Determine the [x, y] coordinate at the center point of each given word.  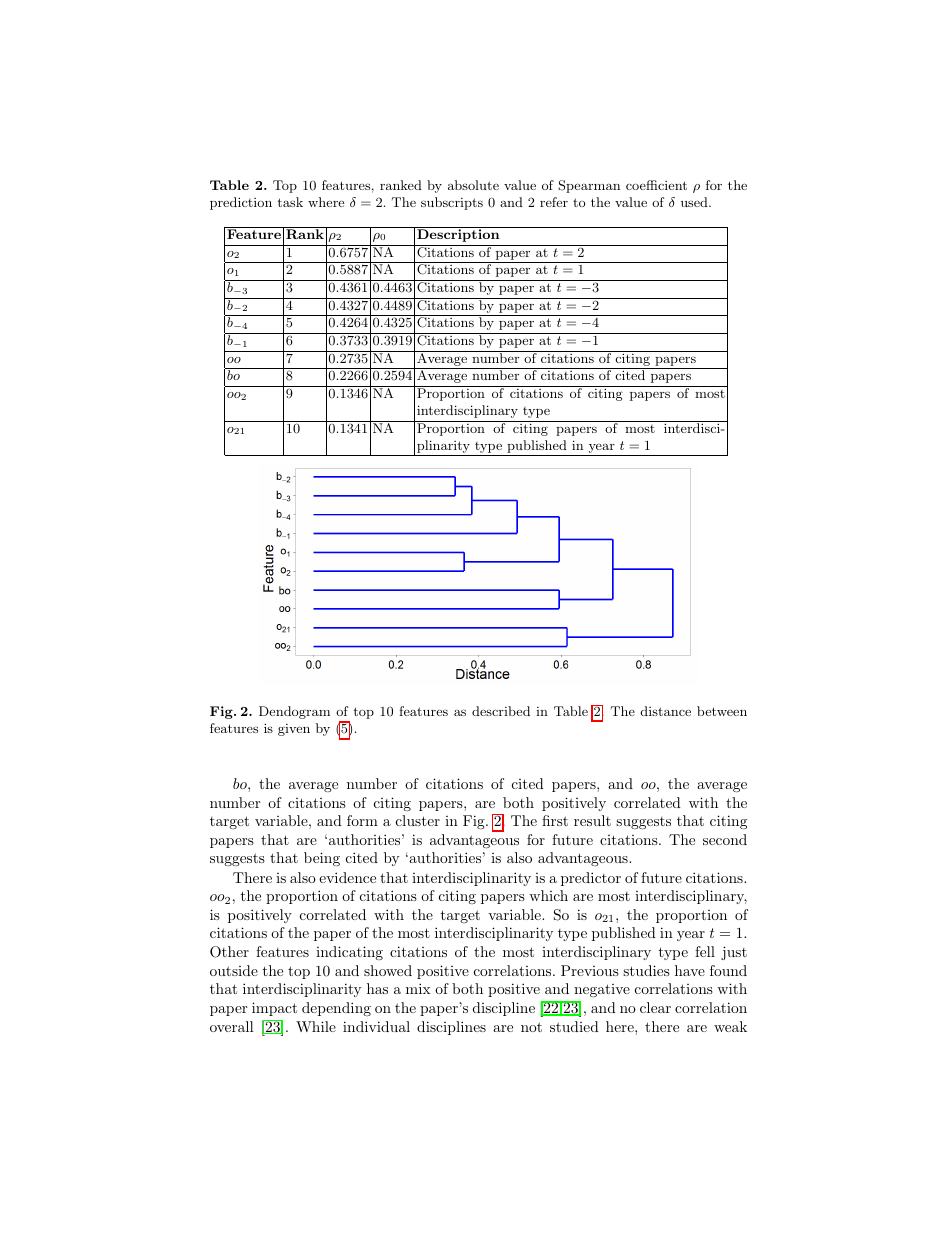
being [322, 859]
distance [666, 711]
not [531, 1027]
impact [274, 1009]
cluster [418, 820]
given [294, 730]
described [501, 711]
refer [554, 202]
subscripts [452, 203]
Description [458, 234]
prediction [241, 203]
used [695, 202]
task [290, 202]
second [725, 839]
